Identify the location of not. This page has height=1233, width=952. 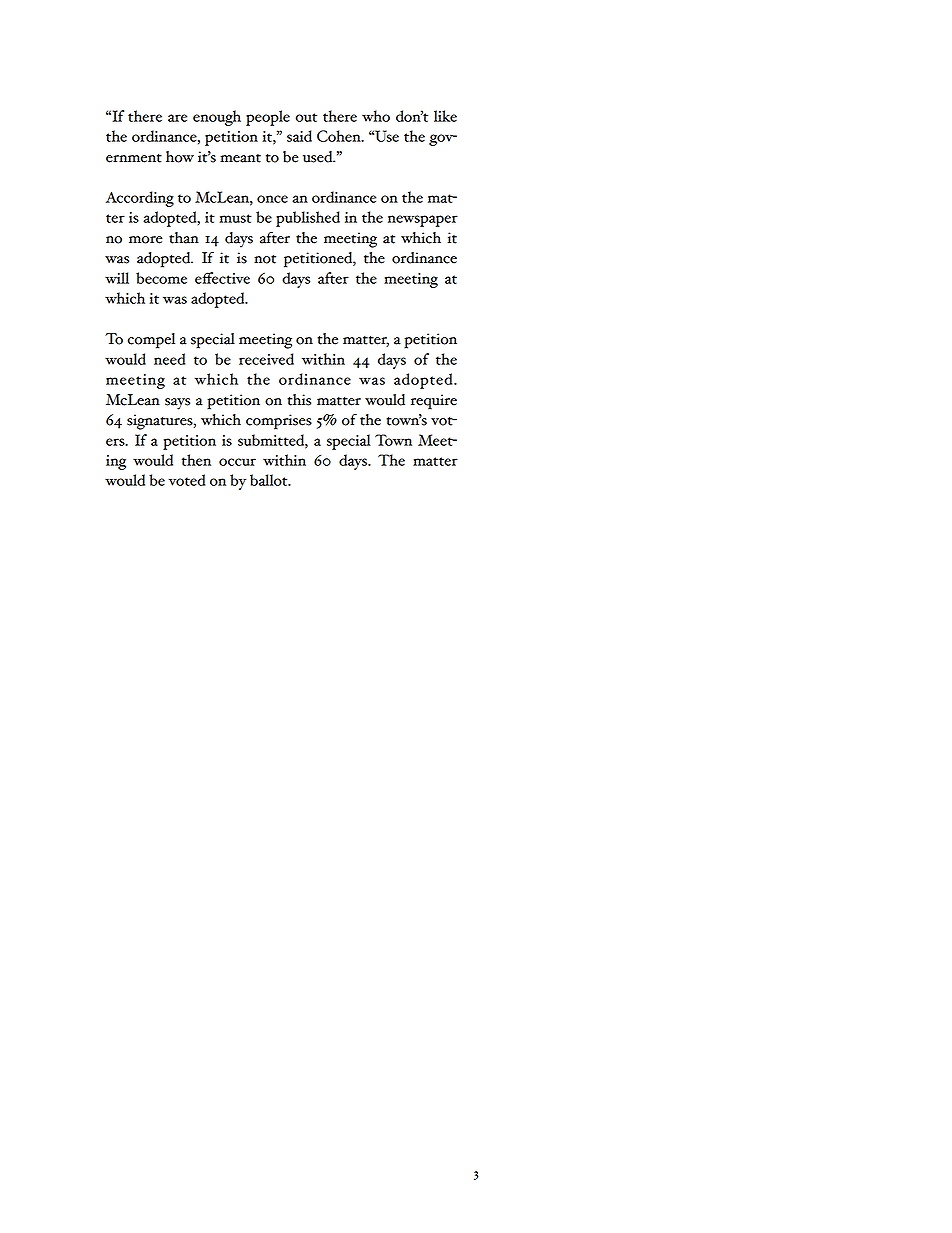
(265, 259).
